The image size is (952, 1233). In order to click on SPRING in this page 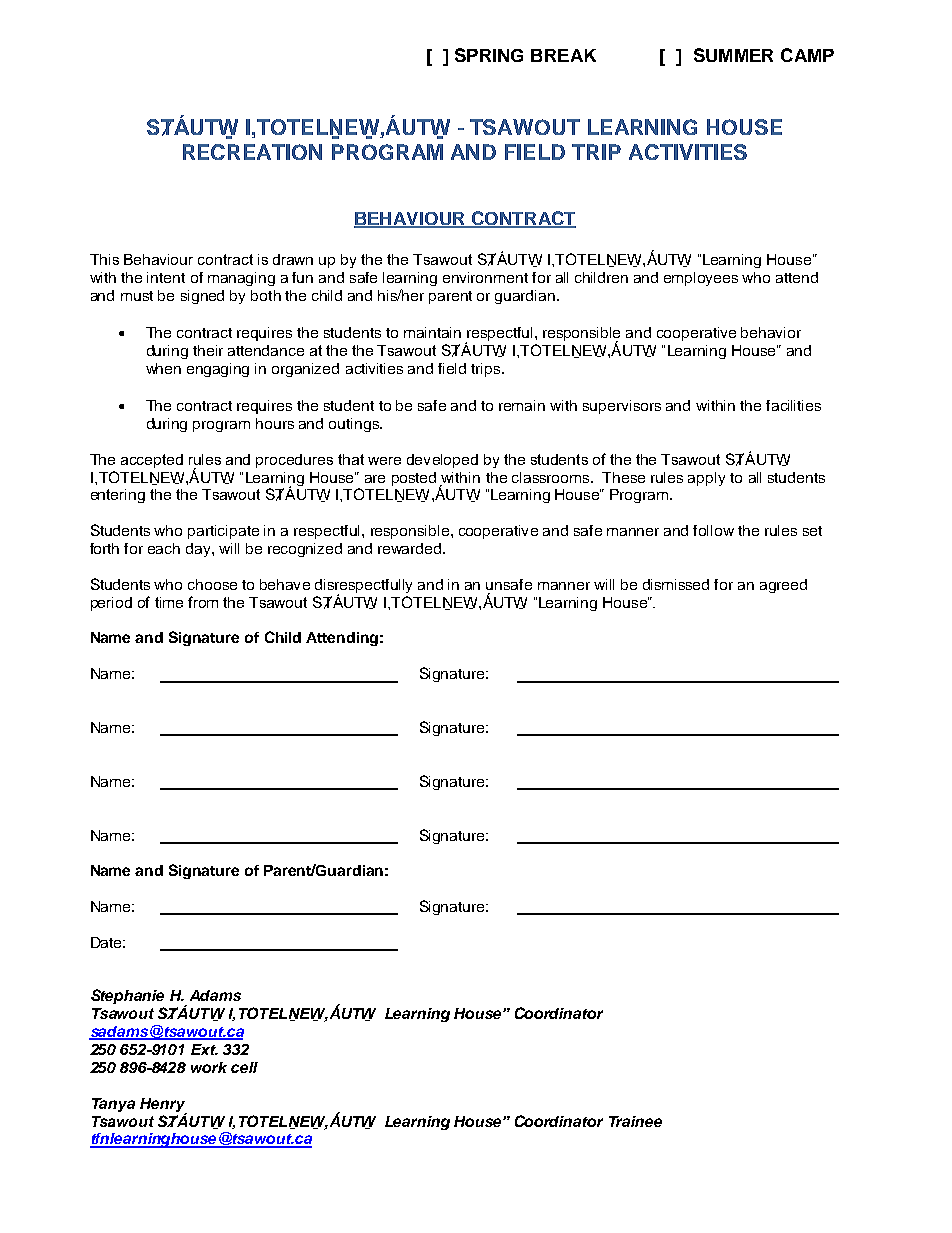, I will do `click(489, 55)`.
